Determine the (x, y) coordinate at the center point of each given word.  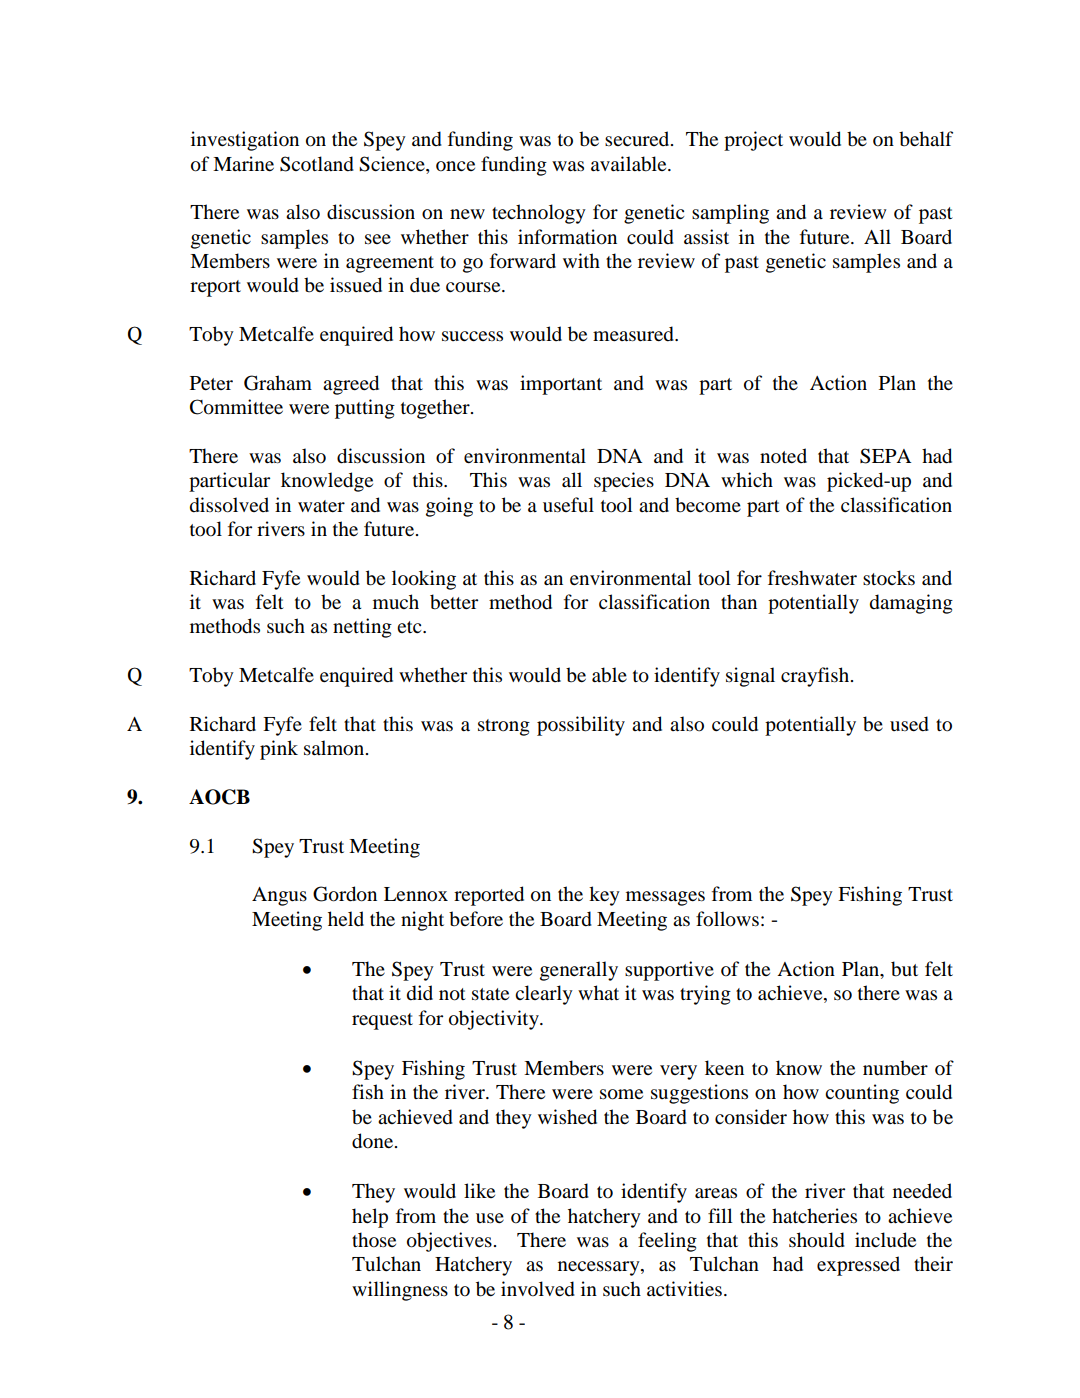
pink (279, 750)
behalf (926, 139)
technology (539, 214)
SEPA (885, 456)
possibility (581, 726)
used (909, 724)
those (374, 1240)
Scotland (317, 164)
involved (538, 1289)
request (382, 1021)
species (624, 482)
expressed (858, 1266)
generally (579, 971)
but (904, 969)
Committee (236, 407)
